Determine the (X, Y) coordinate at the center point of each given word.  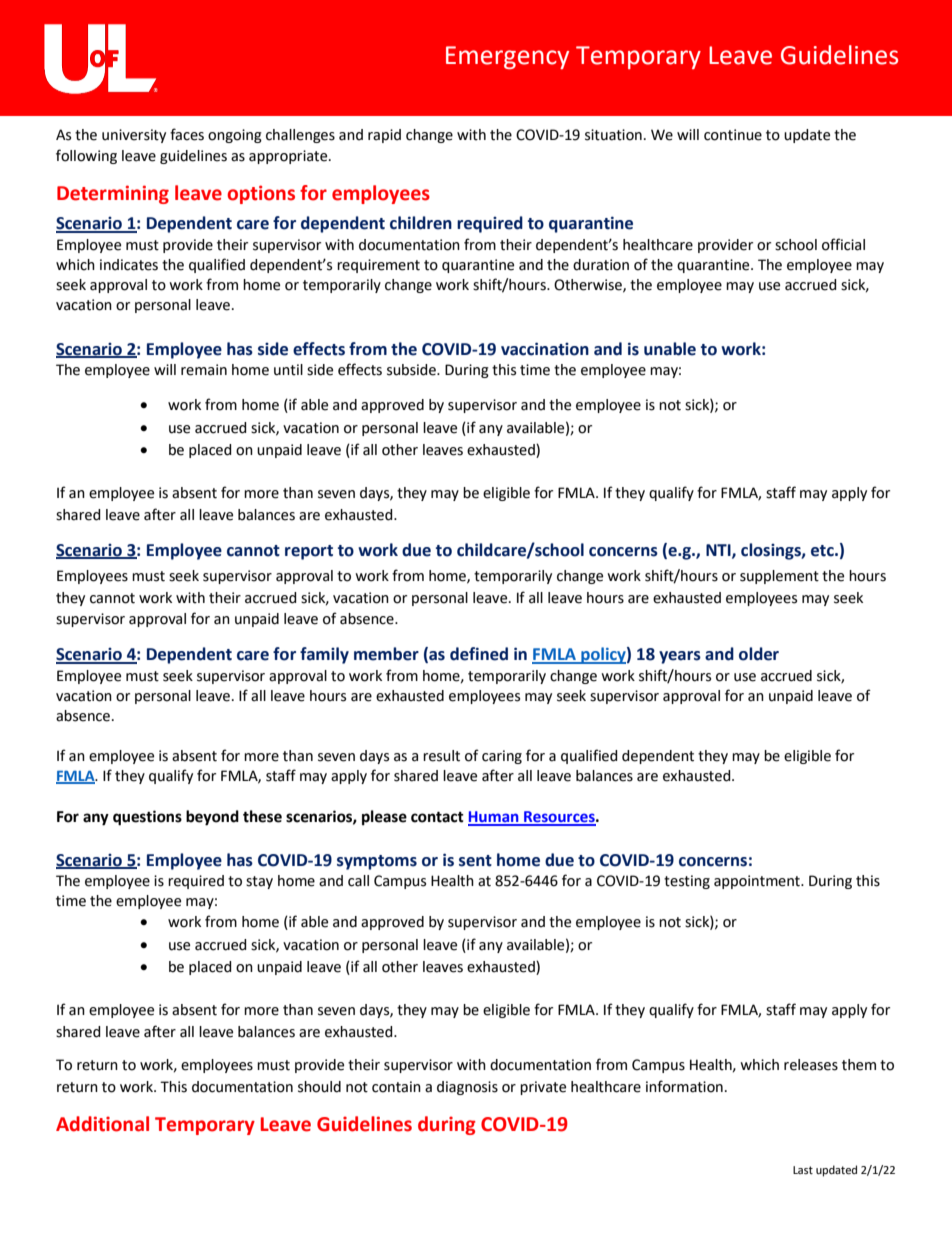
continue (733, 135)
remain (204, 370)
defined (479, 654)
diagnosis (467, 1088)
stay (259, 882)
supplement (779, 577)
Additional (102, 1124)
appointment (758, 882)
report (309, 552)
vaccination (545, 349)
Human (494, 818)
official (843, 244)
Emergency (507, 57)
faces (187, 134)
